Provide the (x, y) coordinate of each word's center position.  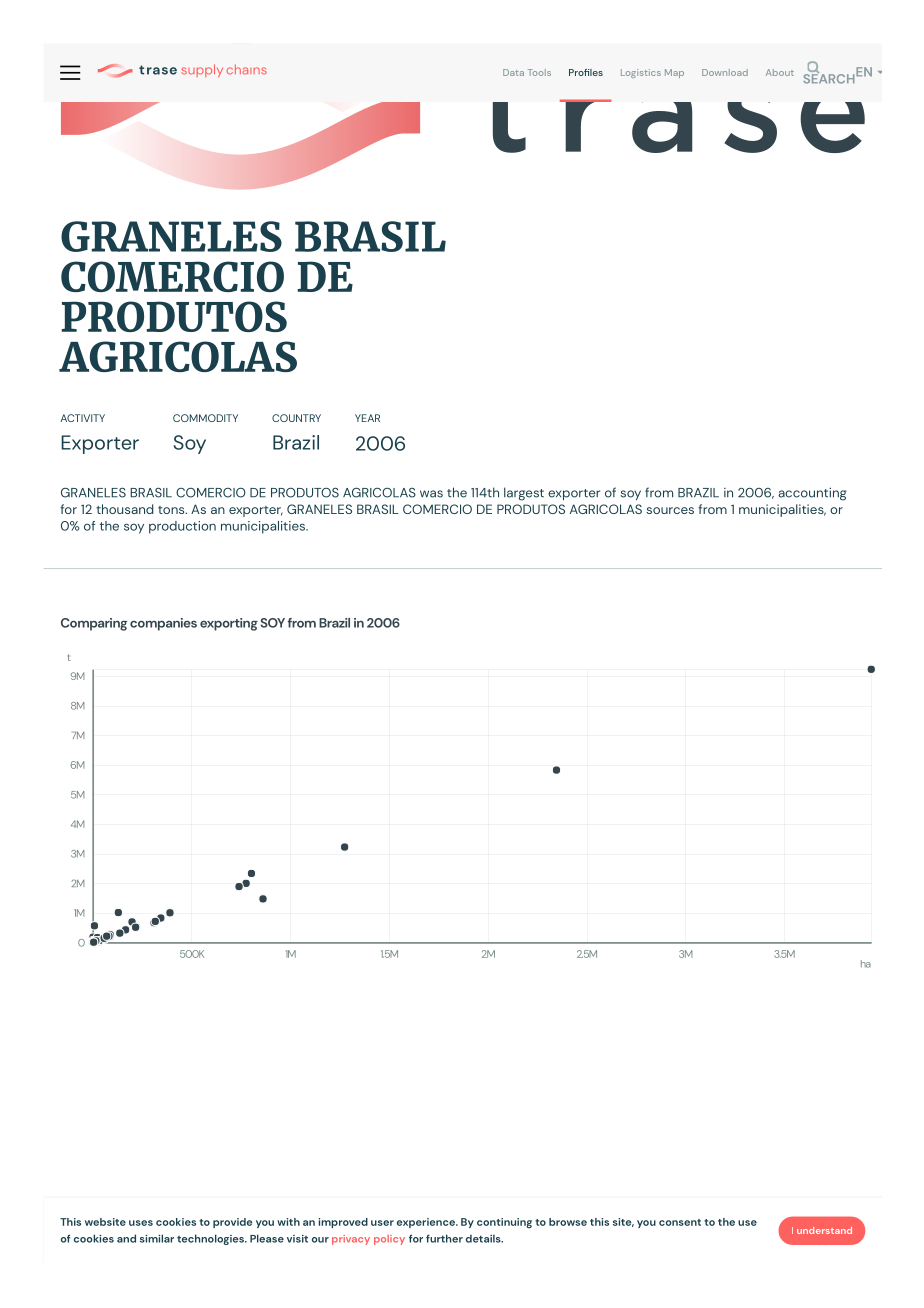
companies (163, 624)
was (431, 494)
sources (670, 510)
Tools (539, 72)
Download (725, 72)
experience (427, 1223)
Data (513, 72)
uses (141, 1223)
